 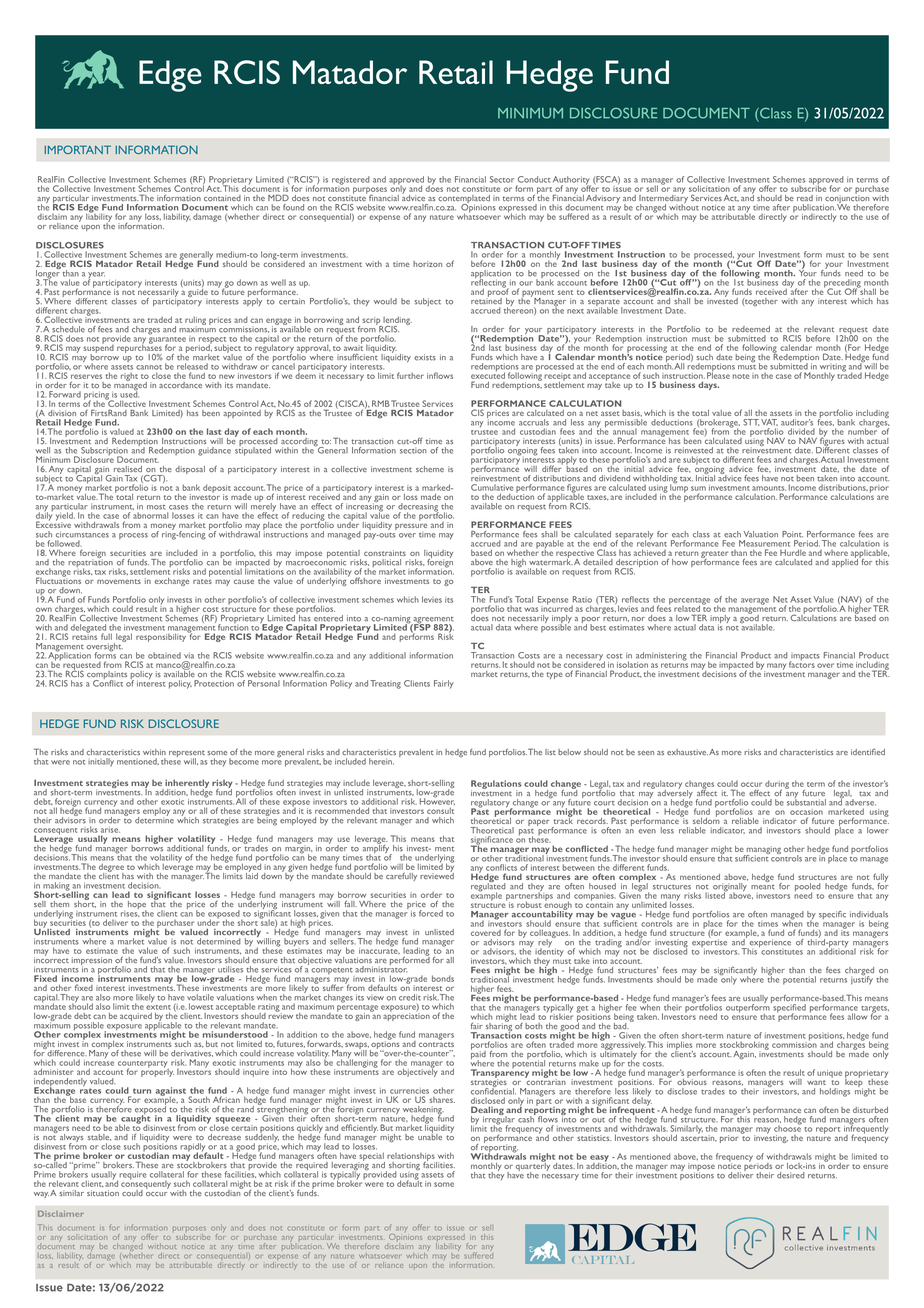 I want to click on relationships, so click(x=412, y=1158).
